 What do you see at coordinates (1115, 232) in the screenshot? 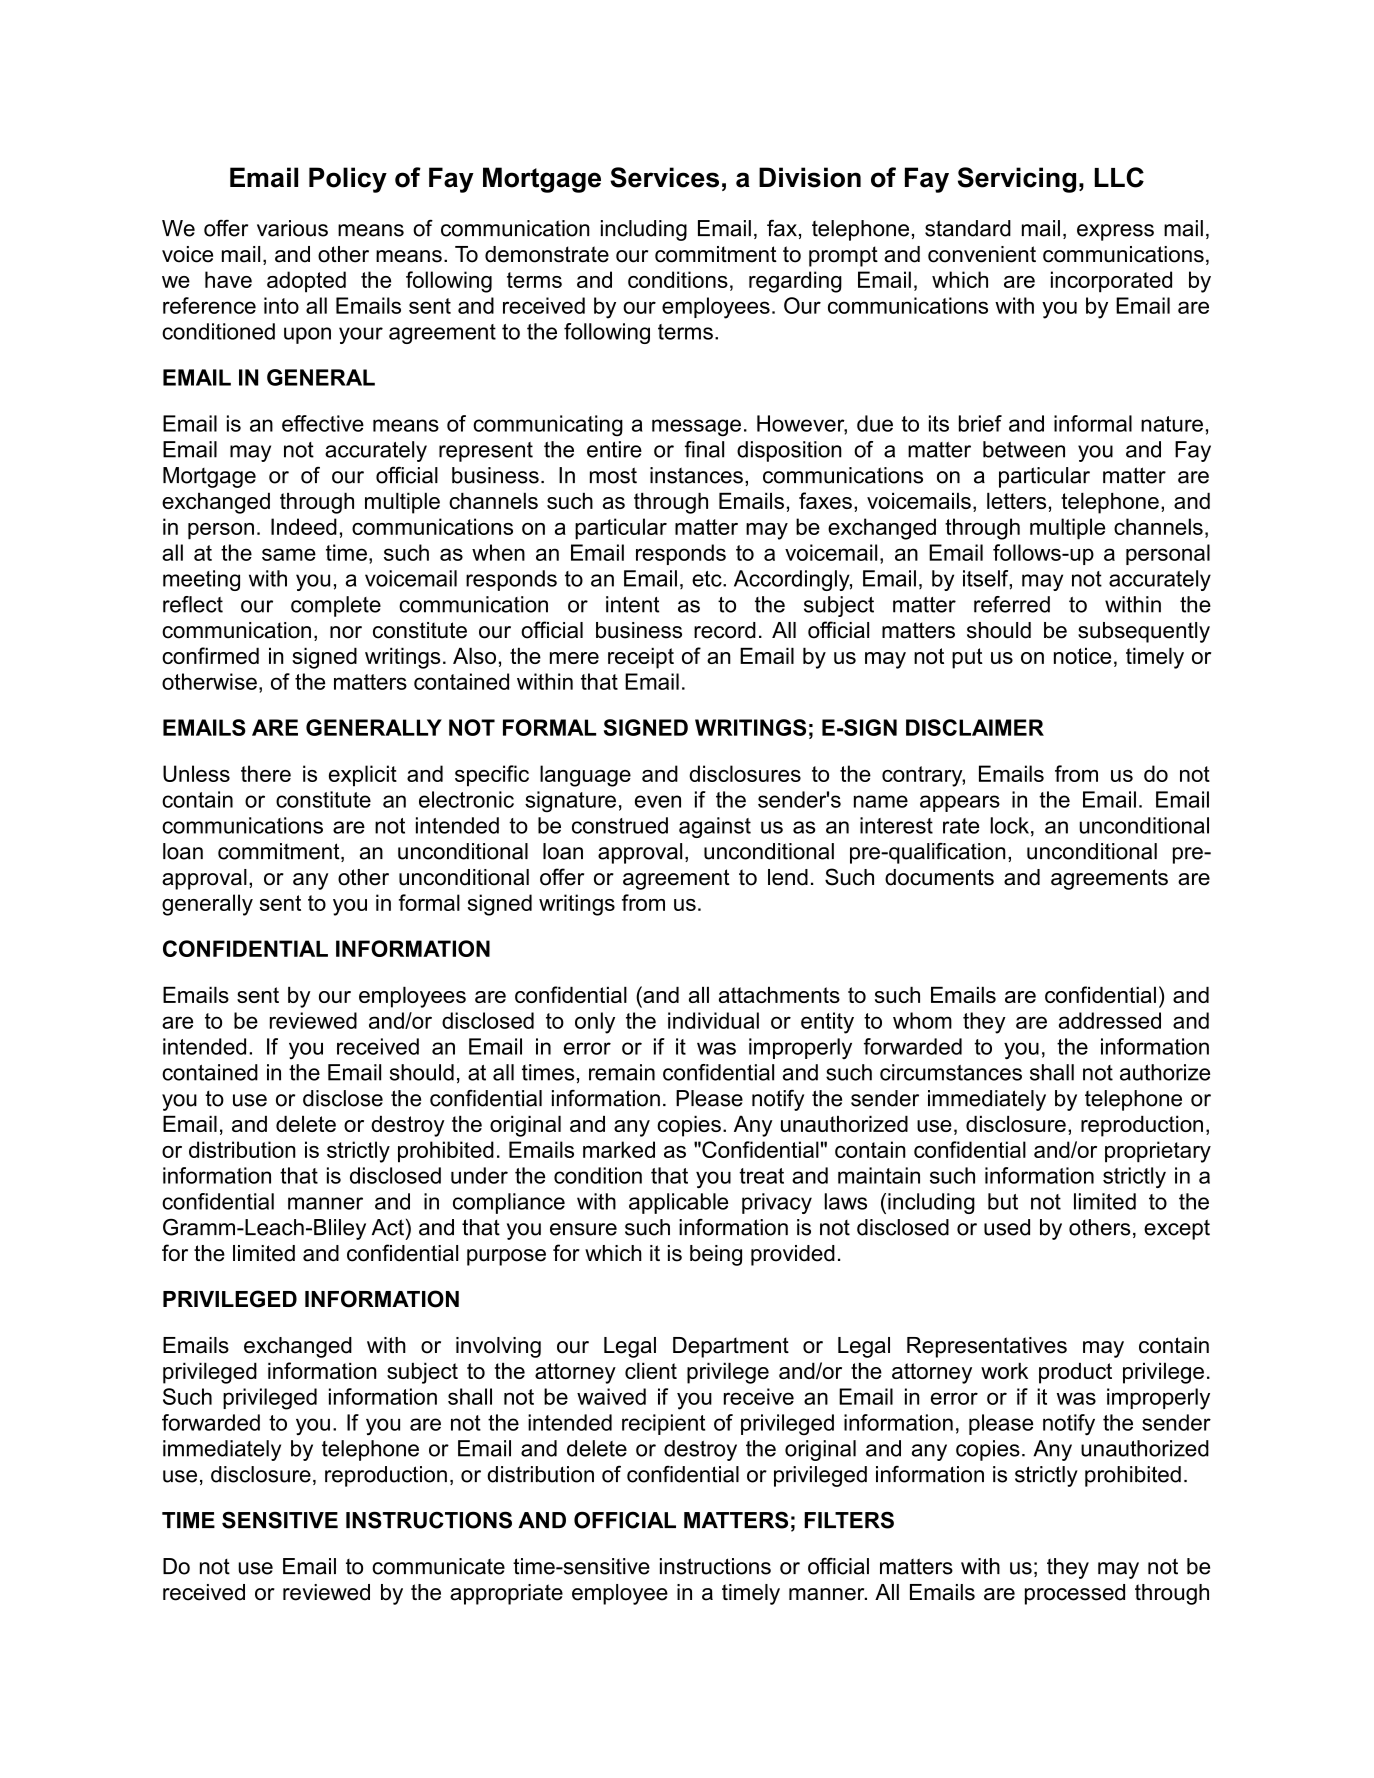
I see `express` at bounding box center [1115, 232].
